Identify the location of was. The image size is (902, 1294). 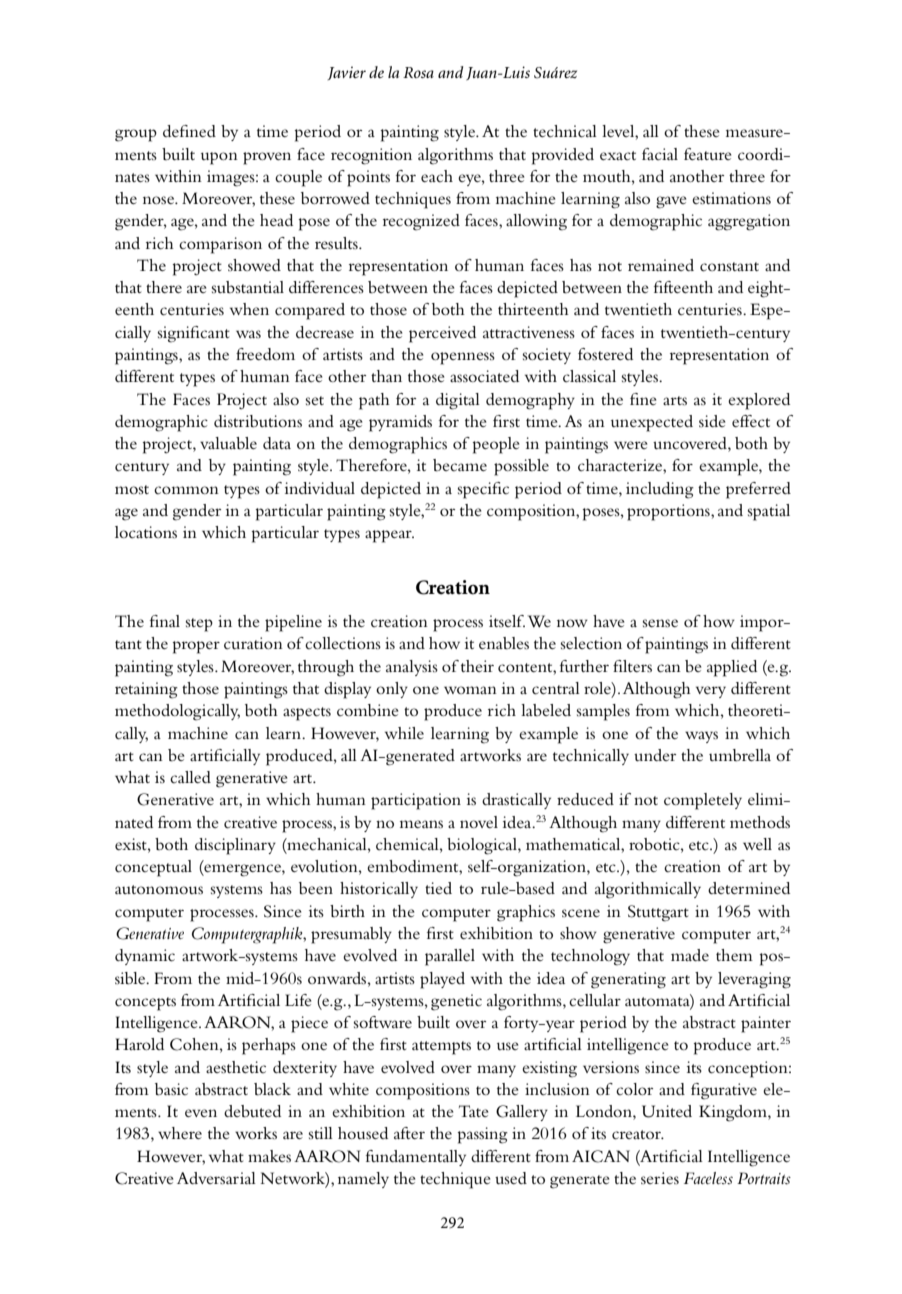
(248, 334).
